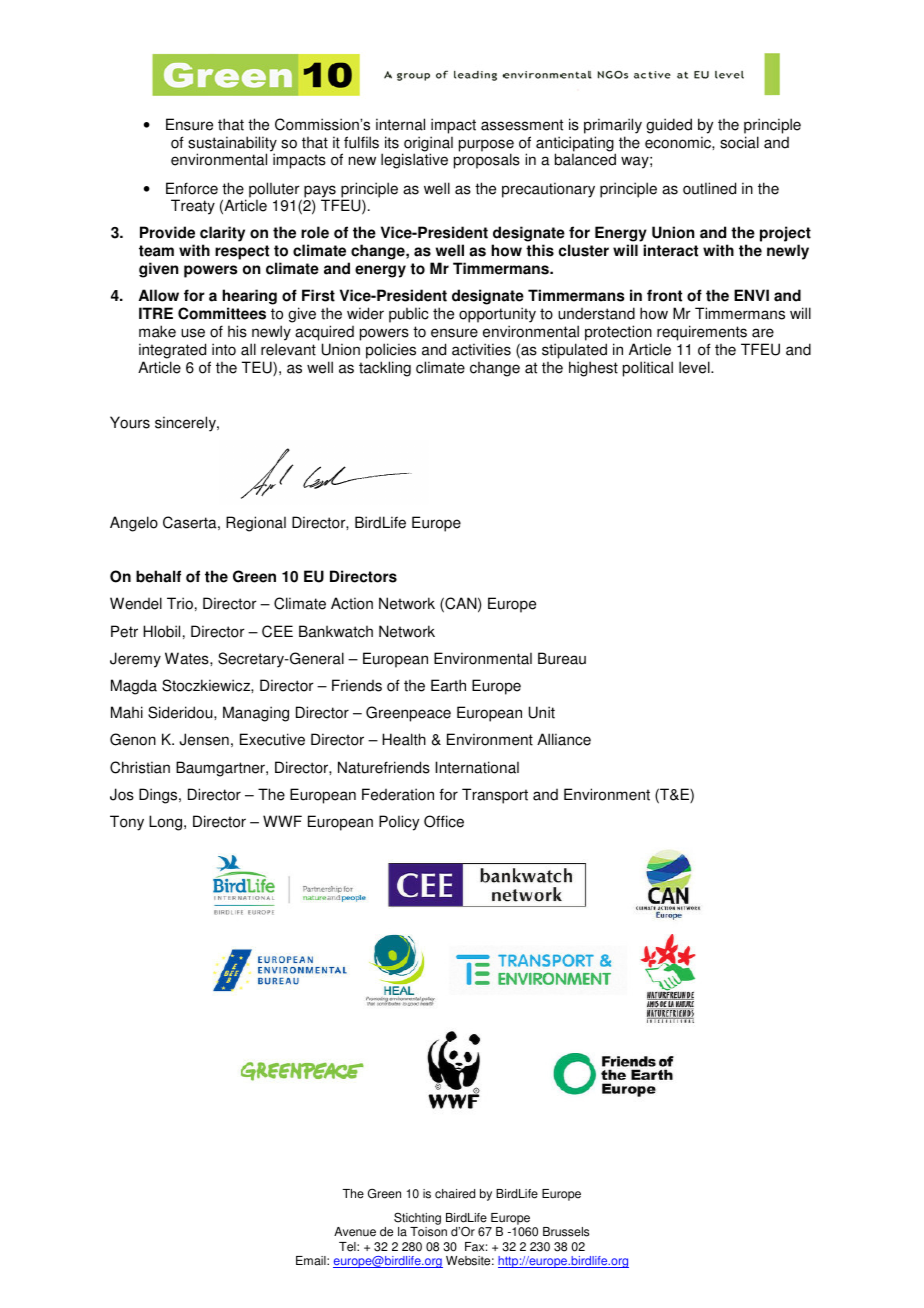 The height and width of the page is (1308, 924). I want to click on sustainability, so click(232, 145).
